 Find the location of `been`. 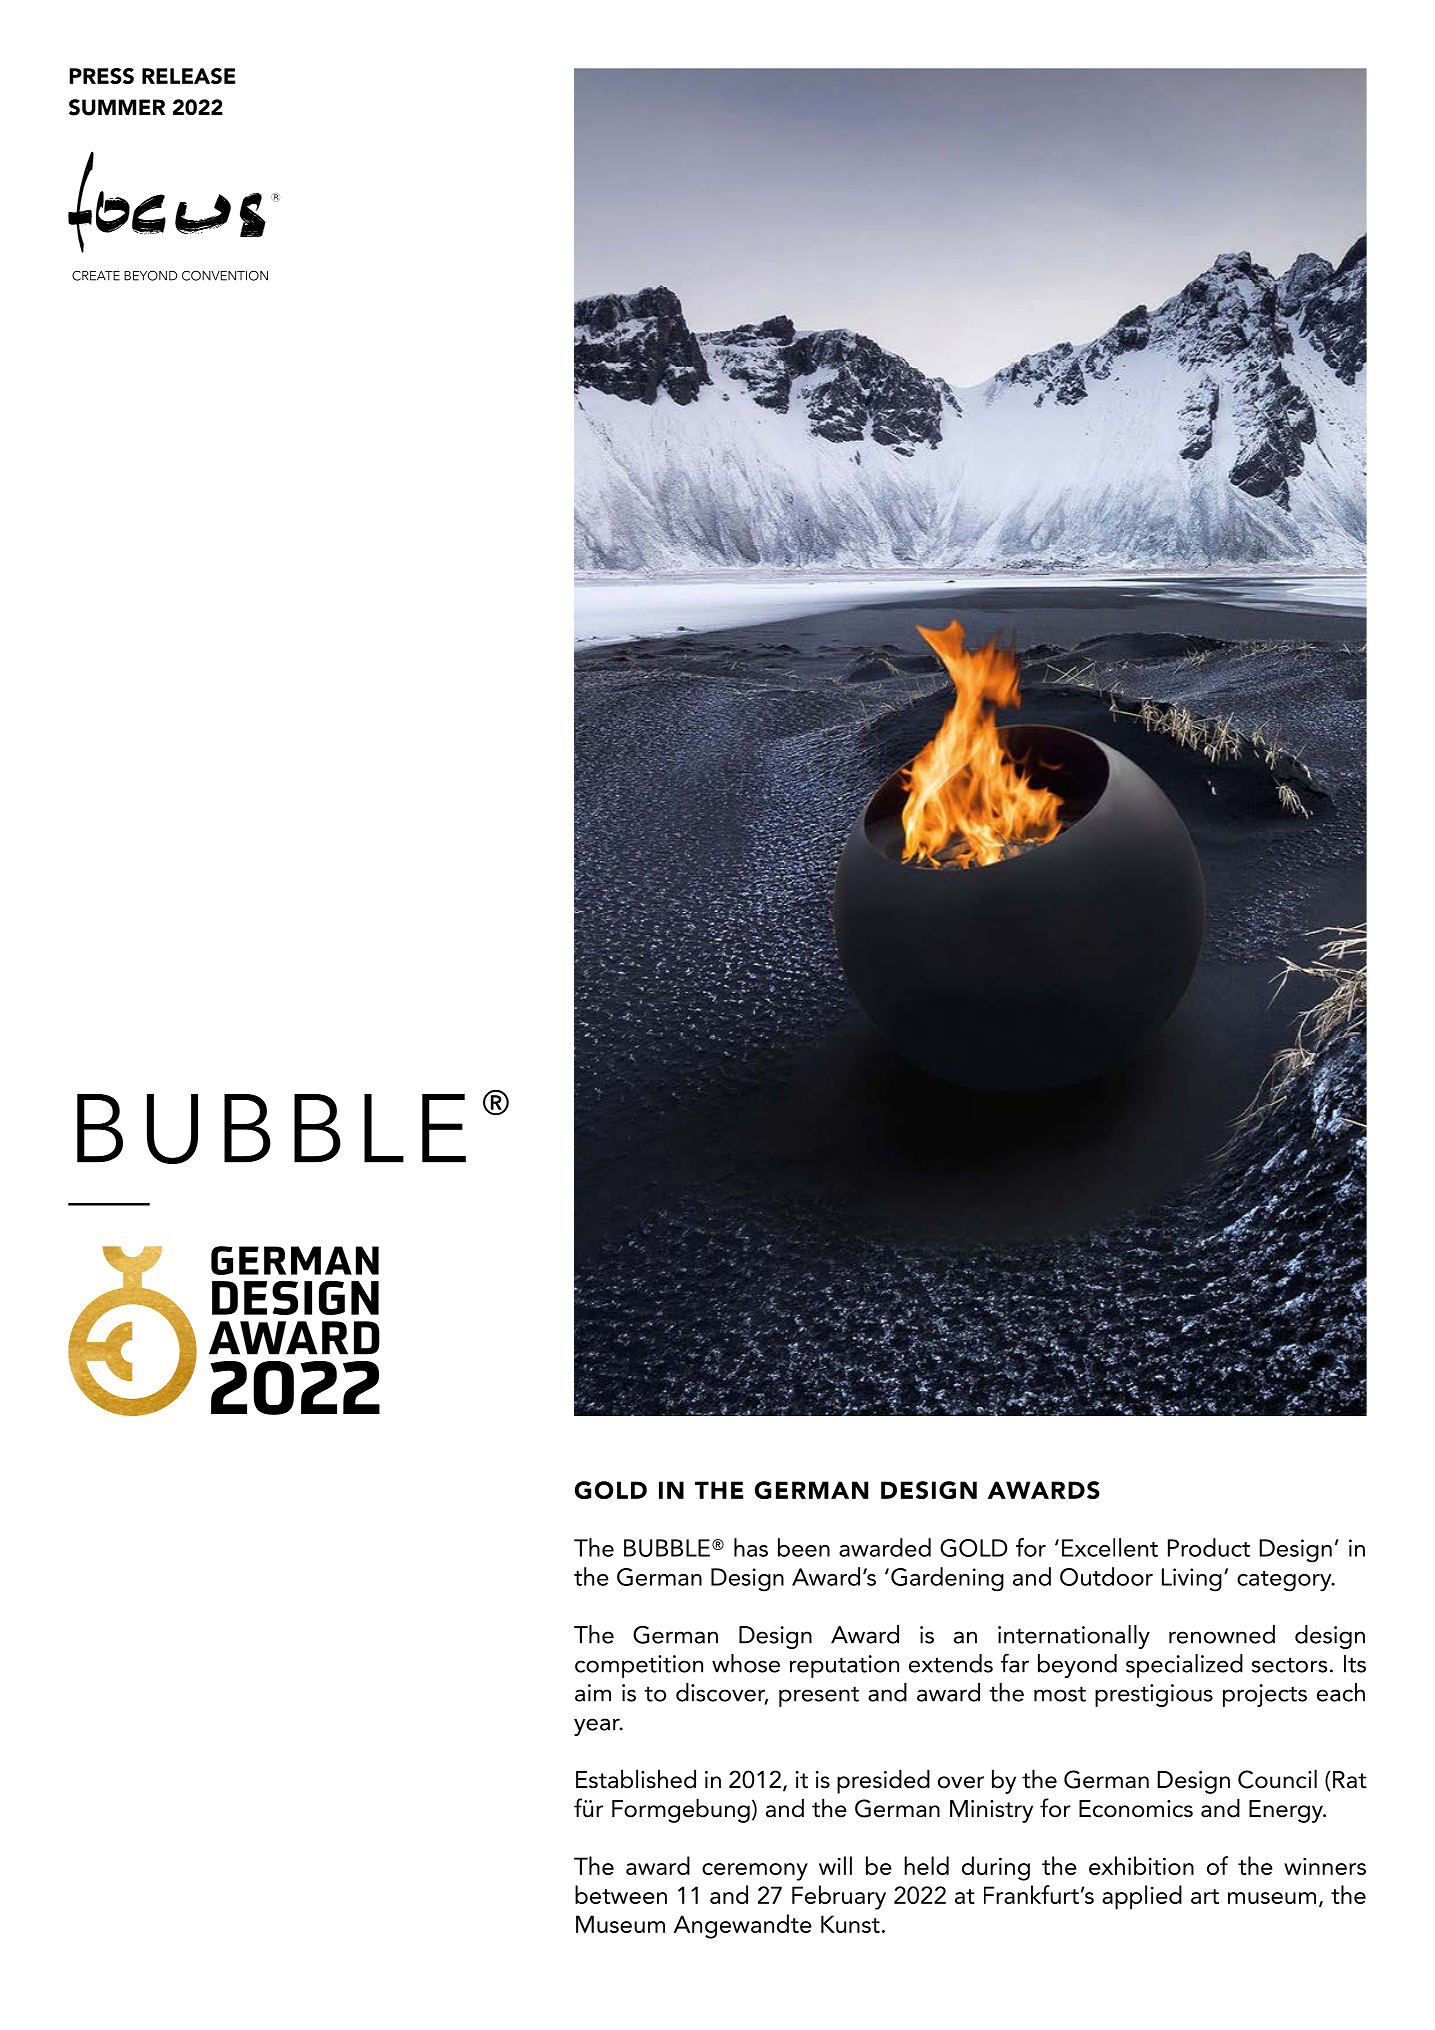

been is located at coordinates (804, 1547).
